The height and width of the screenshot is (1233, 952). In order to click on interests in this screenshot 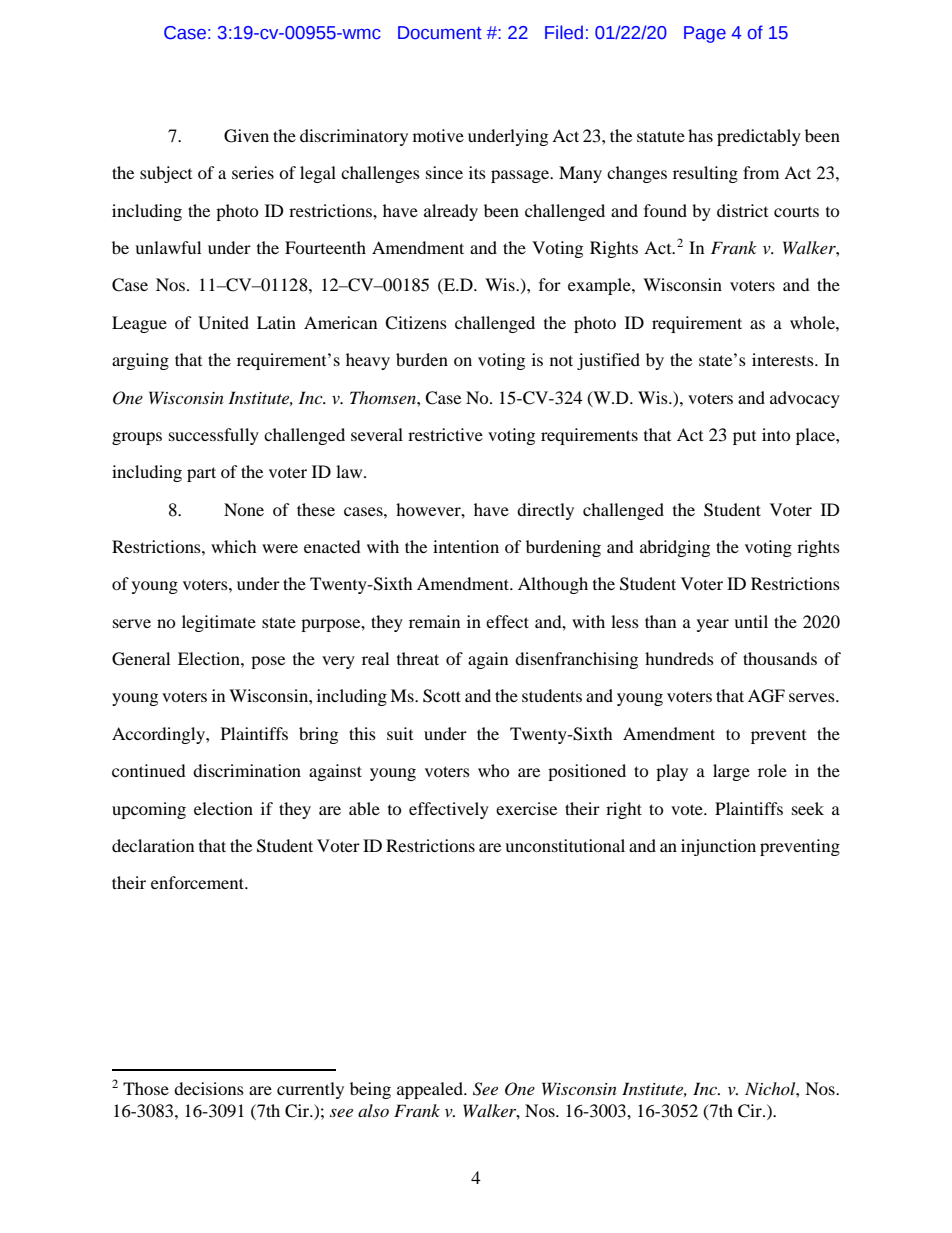, I will do `click(784, 359)`.
